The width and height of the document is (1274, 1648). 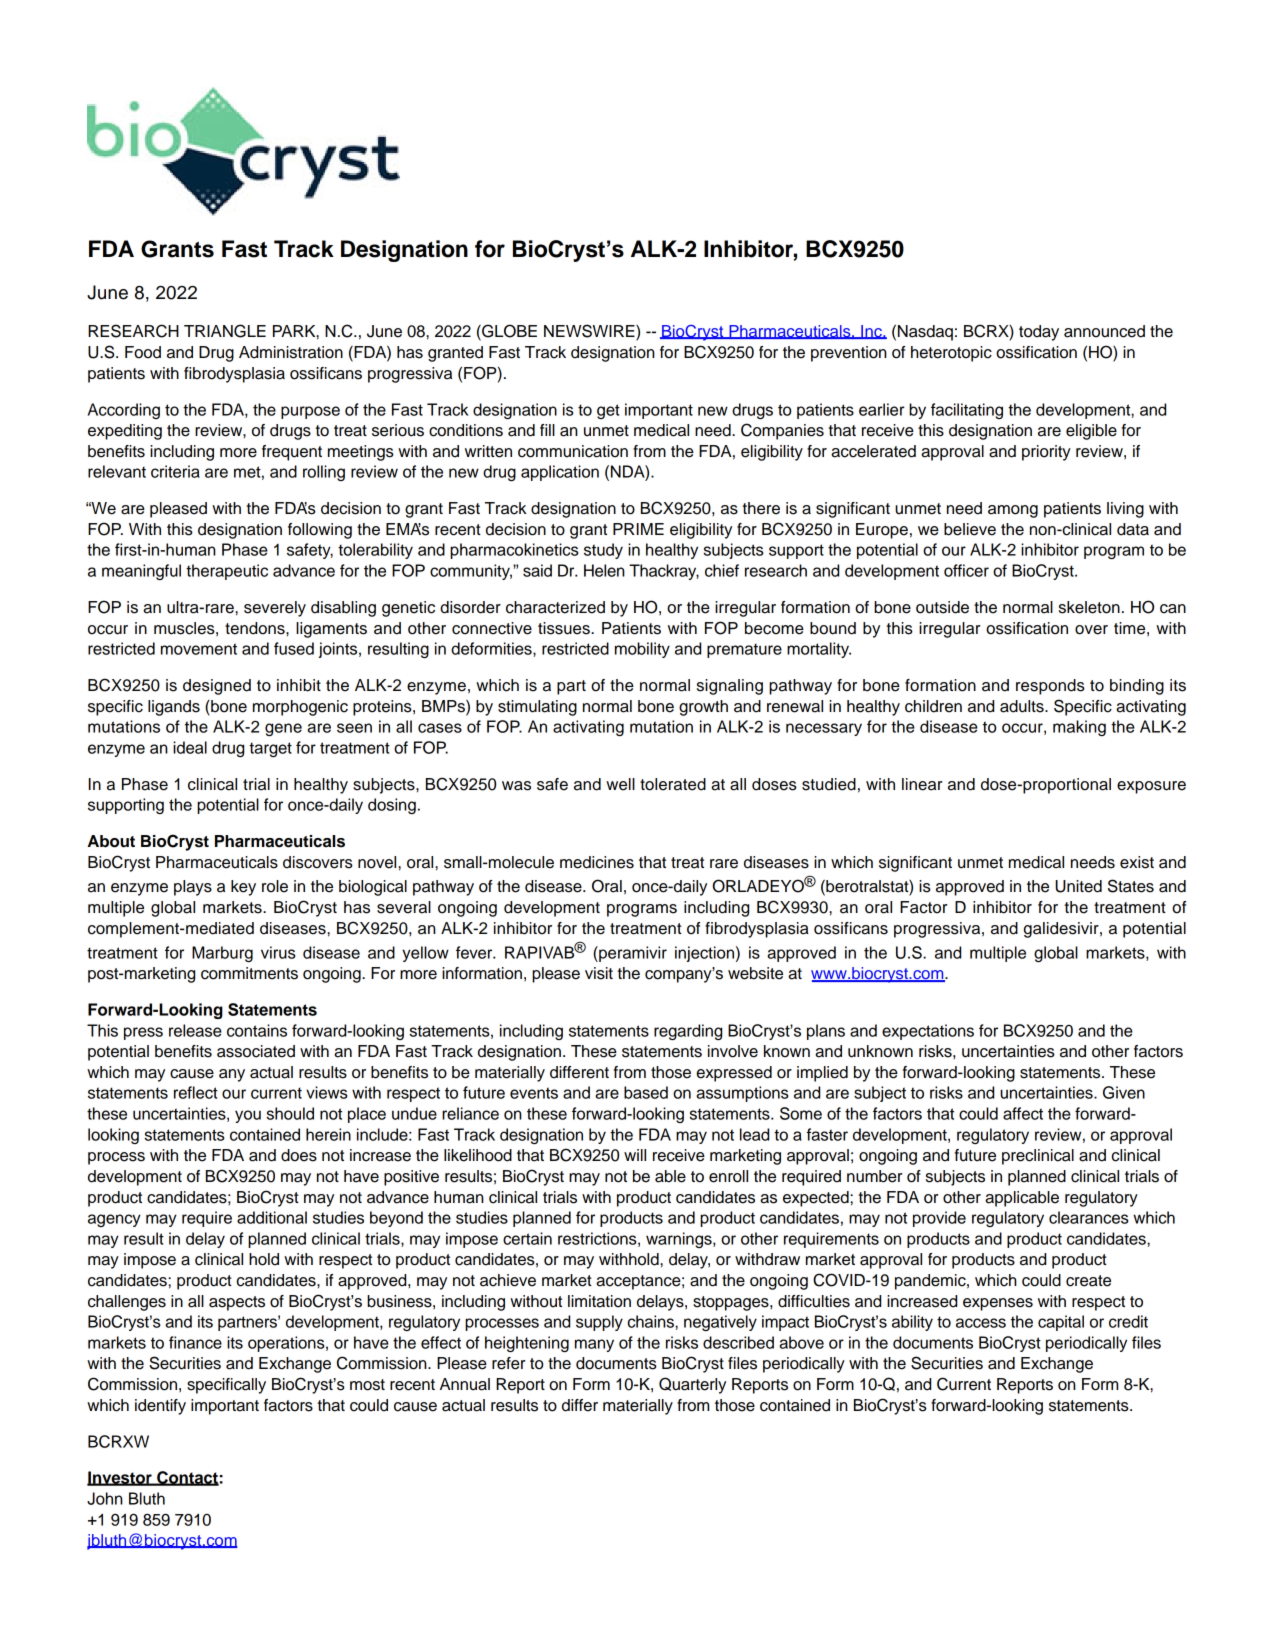 I want to click on NEWSWIRE, so click(x=590, y=332).
